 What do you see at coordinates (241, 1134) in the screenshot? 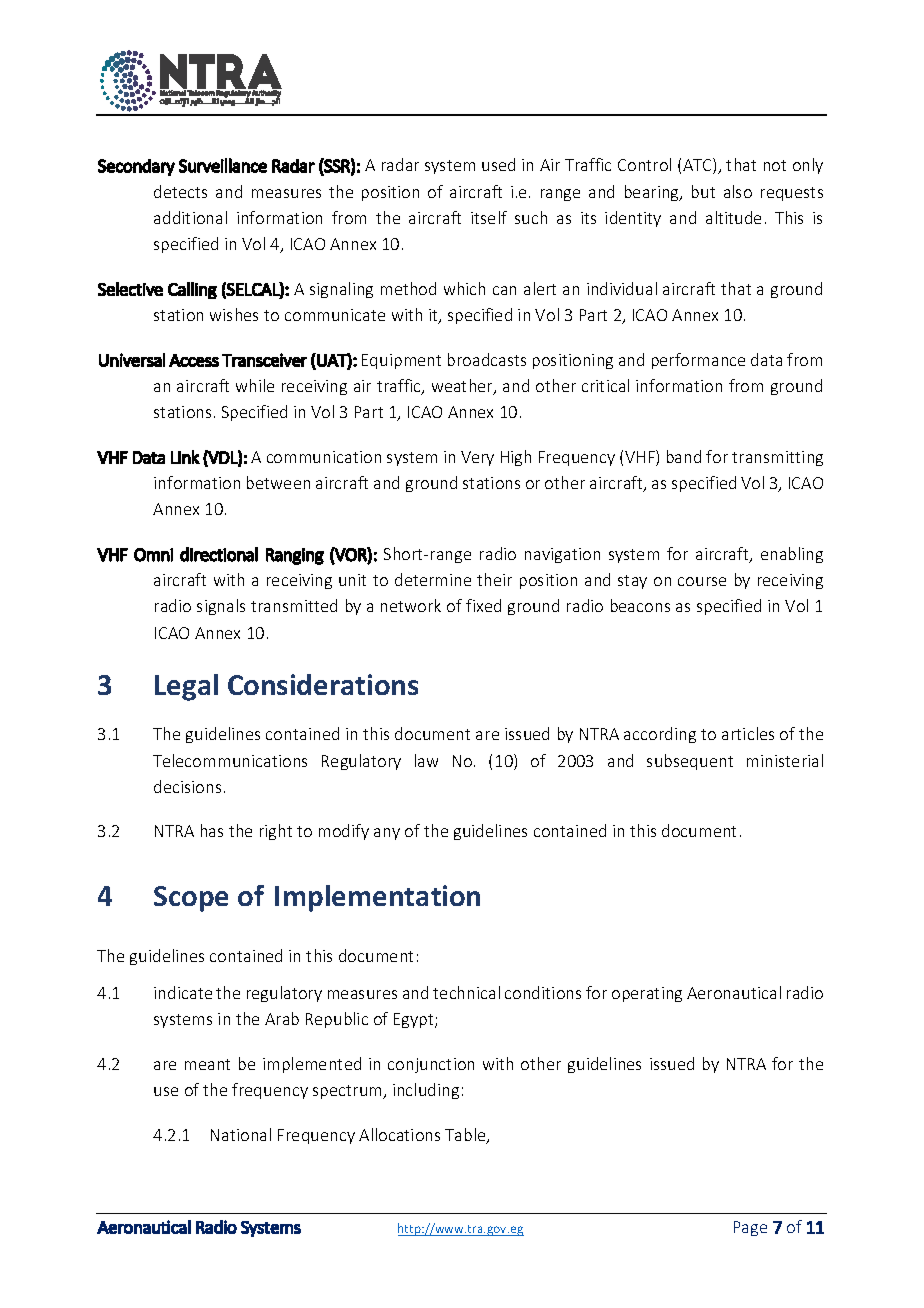
I see `National` at bounding box center [241, 1134].
